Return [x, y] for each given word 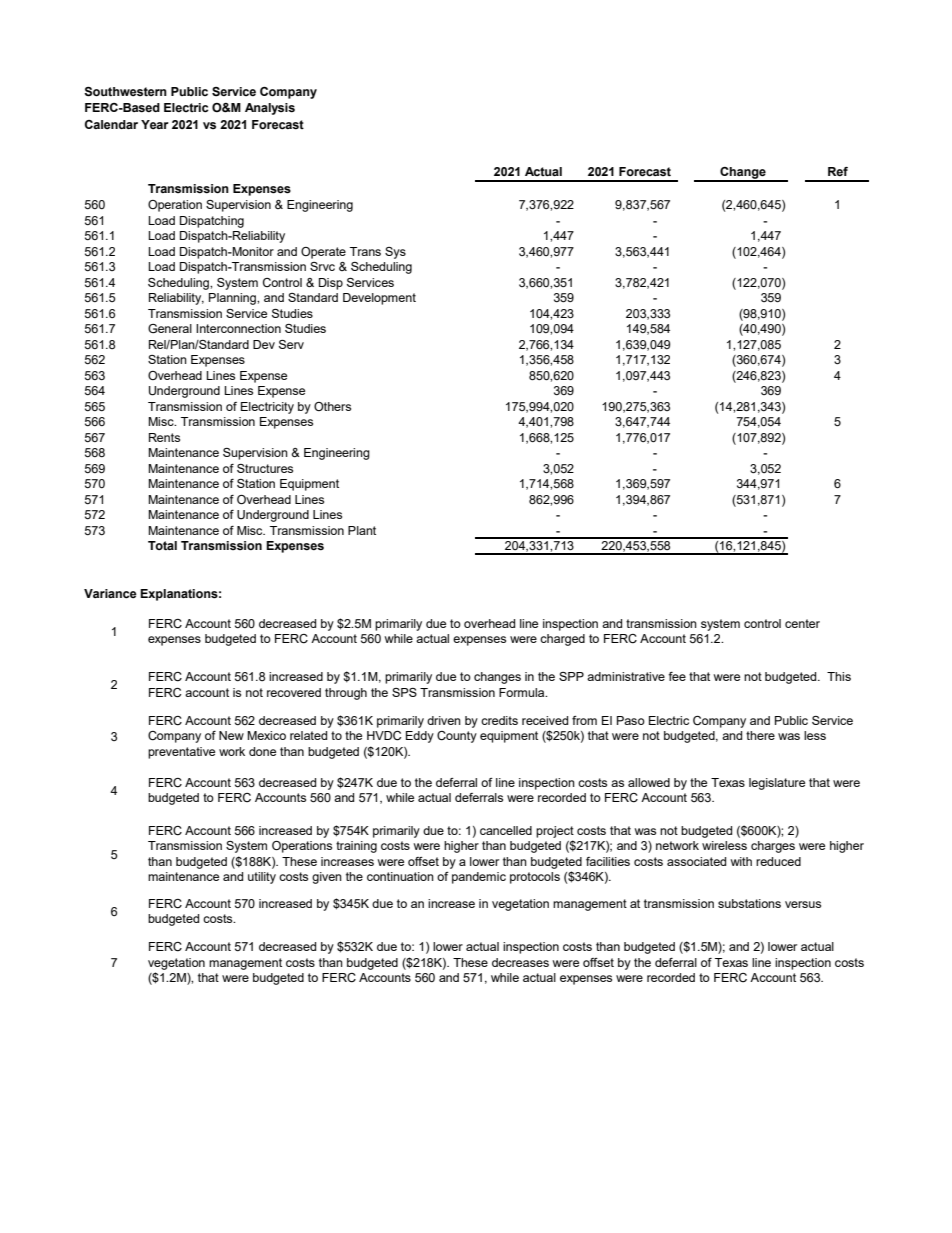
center [802, 623]
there [760, 735]
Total [162, 545]
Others [332, 406]
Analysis [270, 109]
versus [803, 904]
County [457, 737]
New [231, 735]
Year [155, 124]
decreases [520, 962]
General [170, 328]
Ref [838, 171]
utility [262, 878]
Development [379, 299]
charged [562, 640]
